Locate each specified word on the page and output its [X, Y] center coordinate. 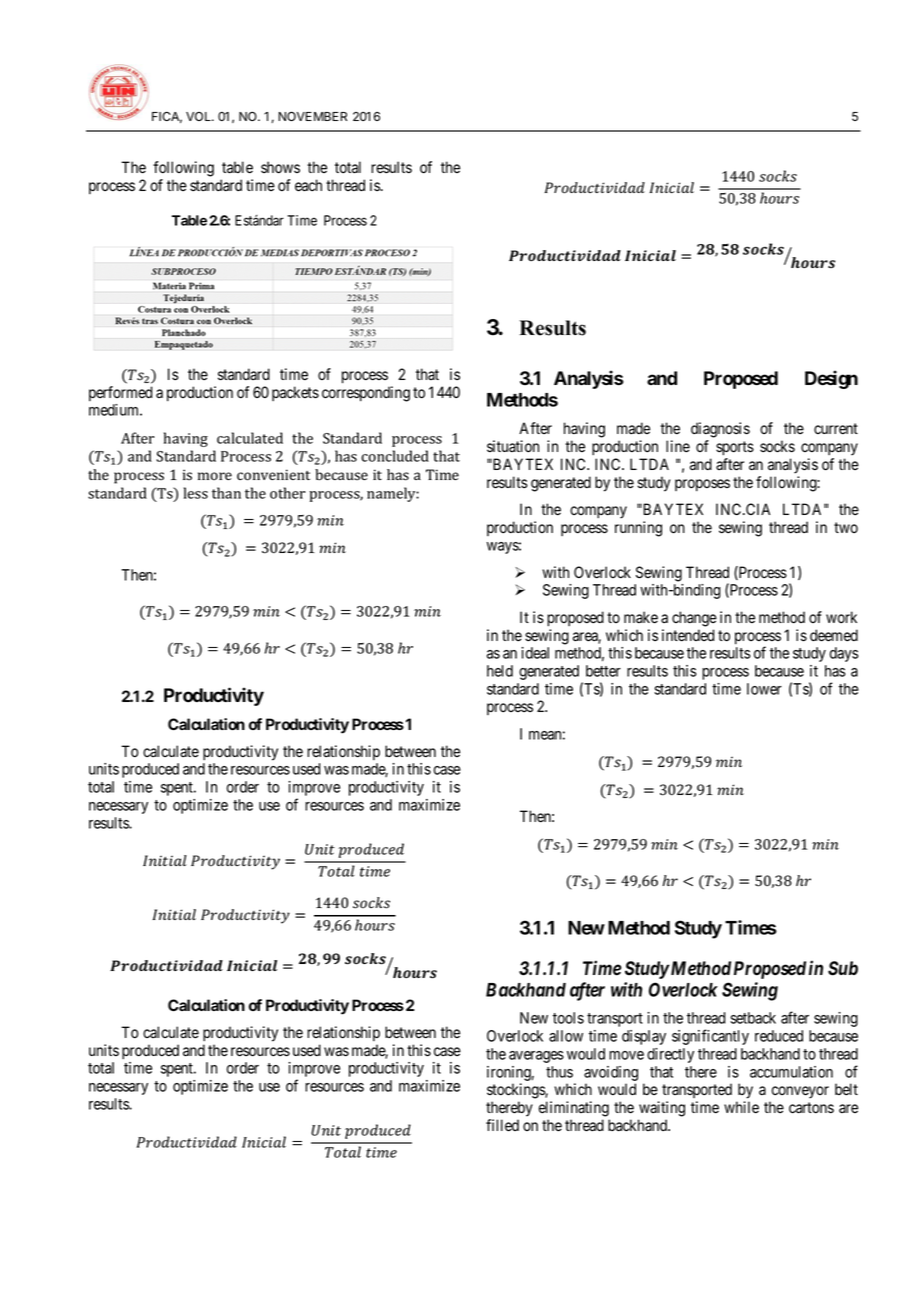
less [196, 493]
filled [502, 1125]
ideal [535, 653]
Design [831, 379]
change [694, 619]
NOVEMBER [312, 116]
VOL [199, 116]
